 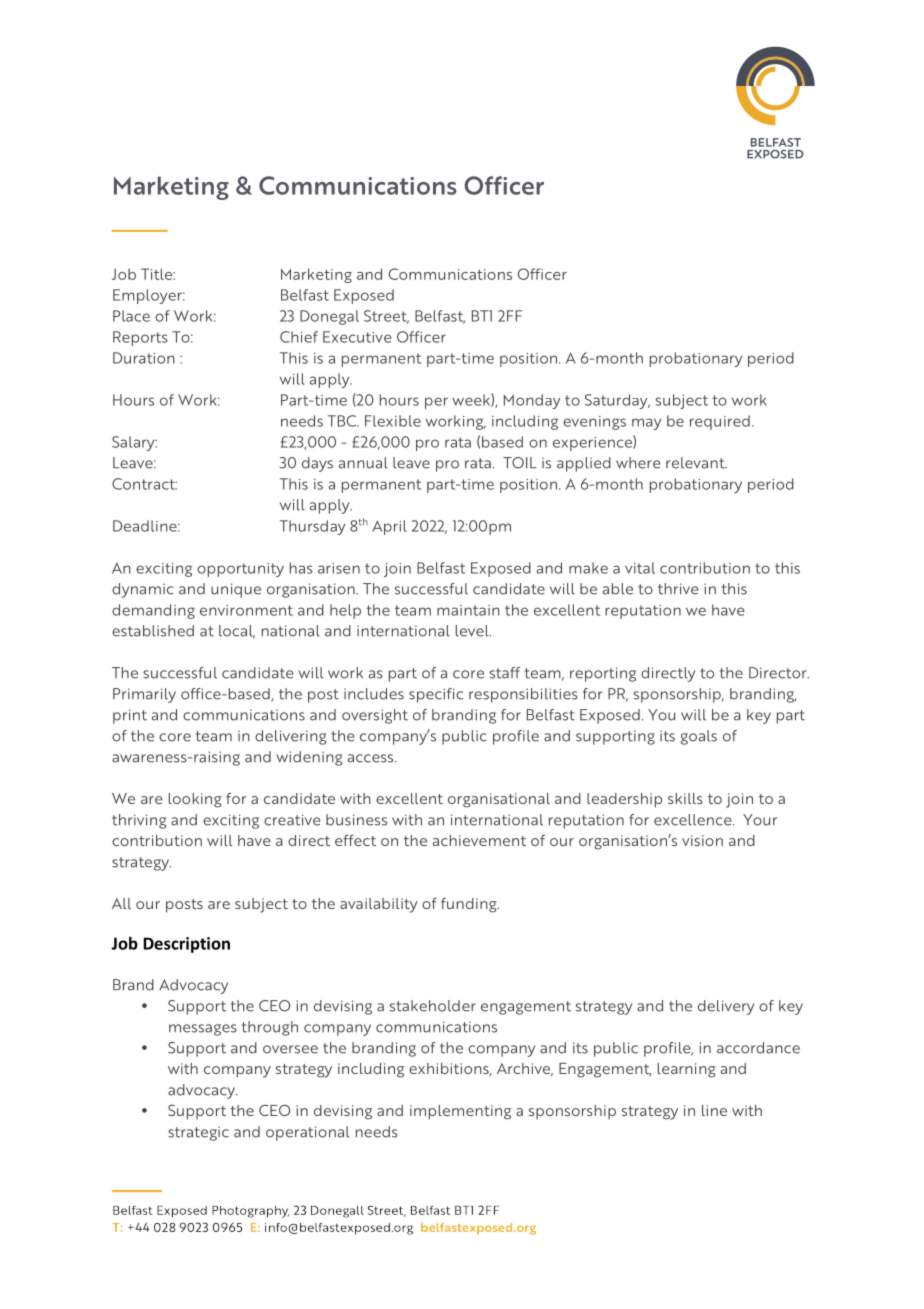 I want to click on learning, so click(x=687, y=1070).
